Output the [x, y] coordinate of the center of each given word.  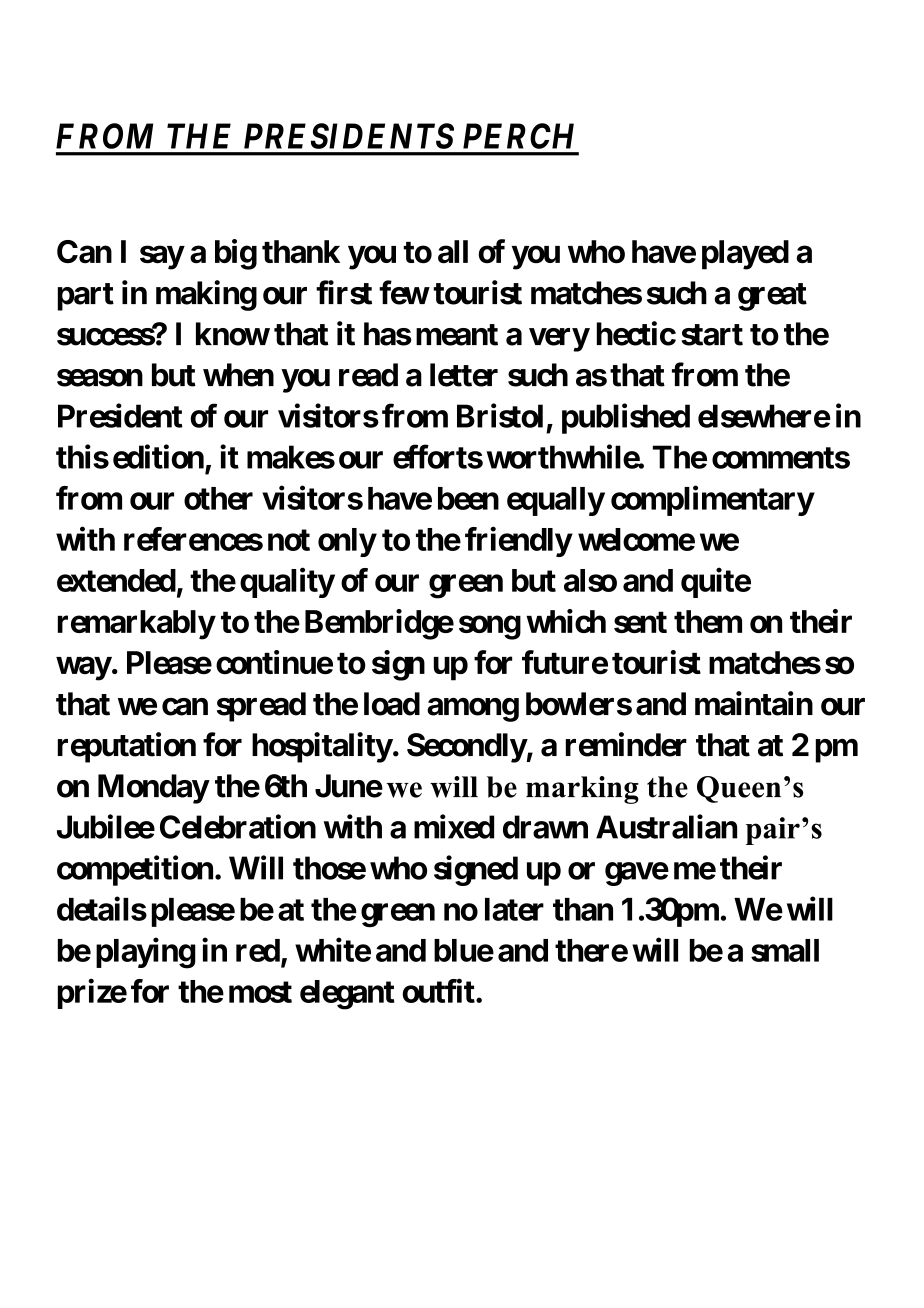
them [708, 621]
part [86, 297]
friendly [518, 542]
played [745, 255]
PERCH [518, 136]
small [785, 950]
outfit [439, 991]
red [258, 950]
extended [116, 580]
